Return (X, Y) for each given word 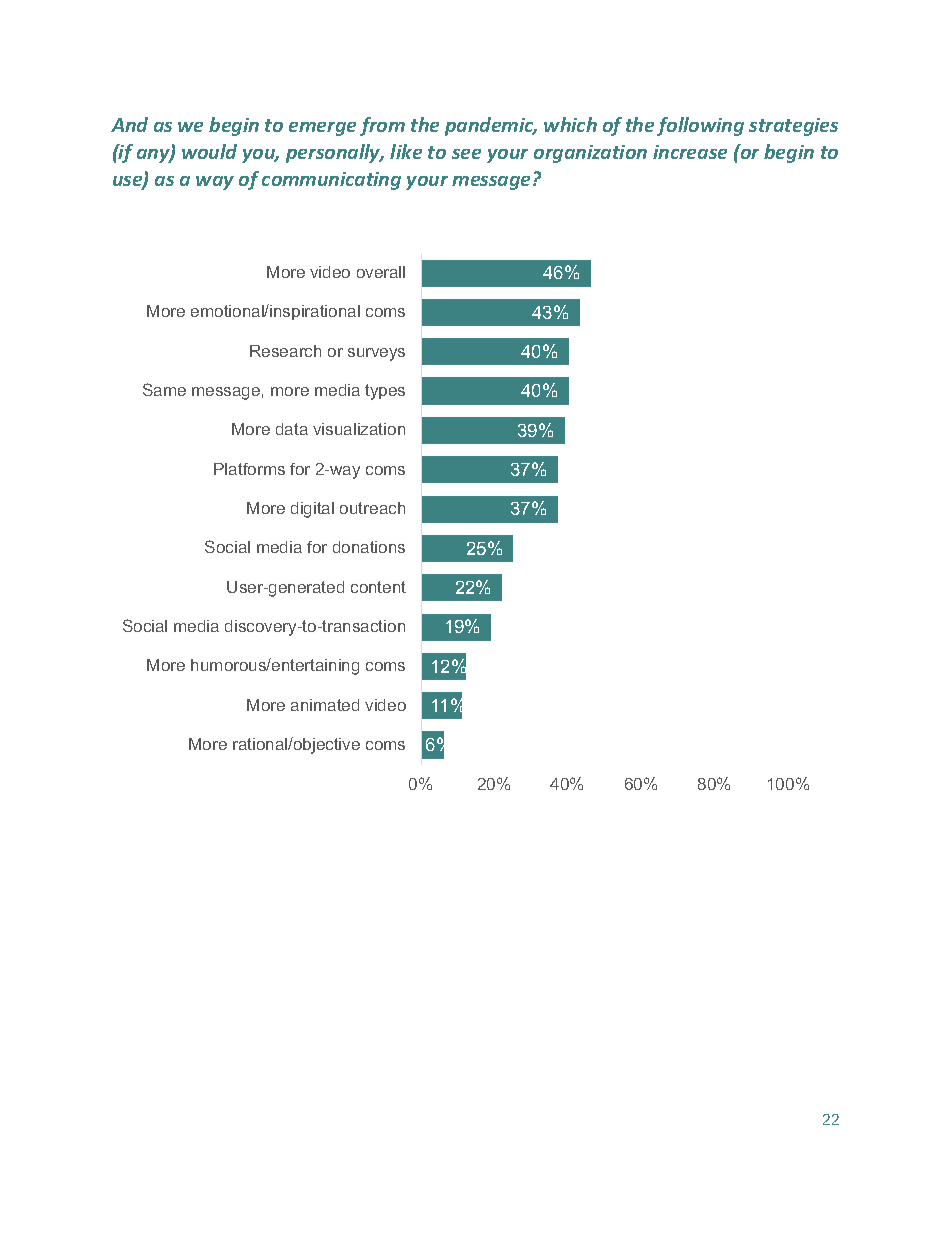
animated (325, 705)
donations (369, 547)
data (292, 429)
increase (690, 152)
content (378, 587)
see (466, 154)
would (209, 151)
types (385, 392)
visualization (359, 429)
